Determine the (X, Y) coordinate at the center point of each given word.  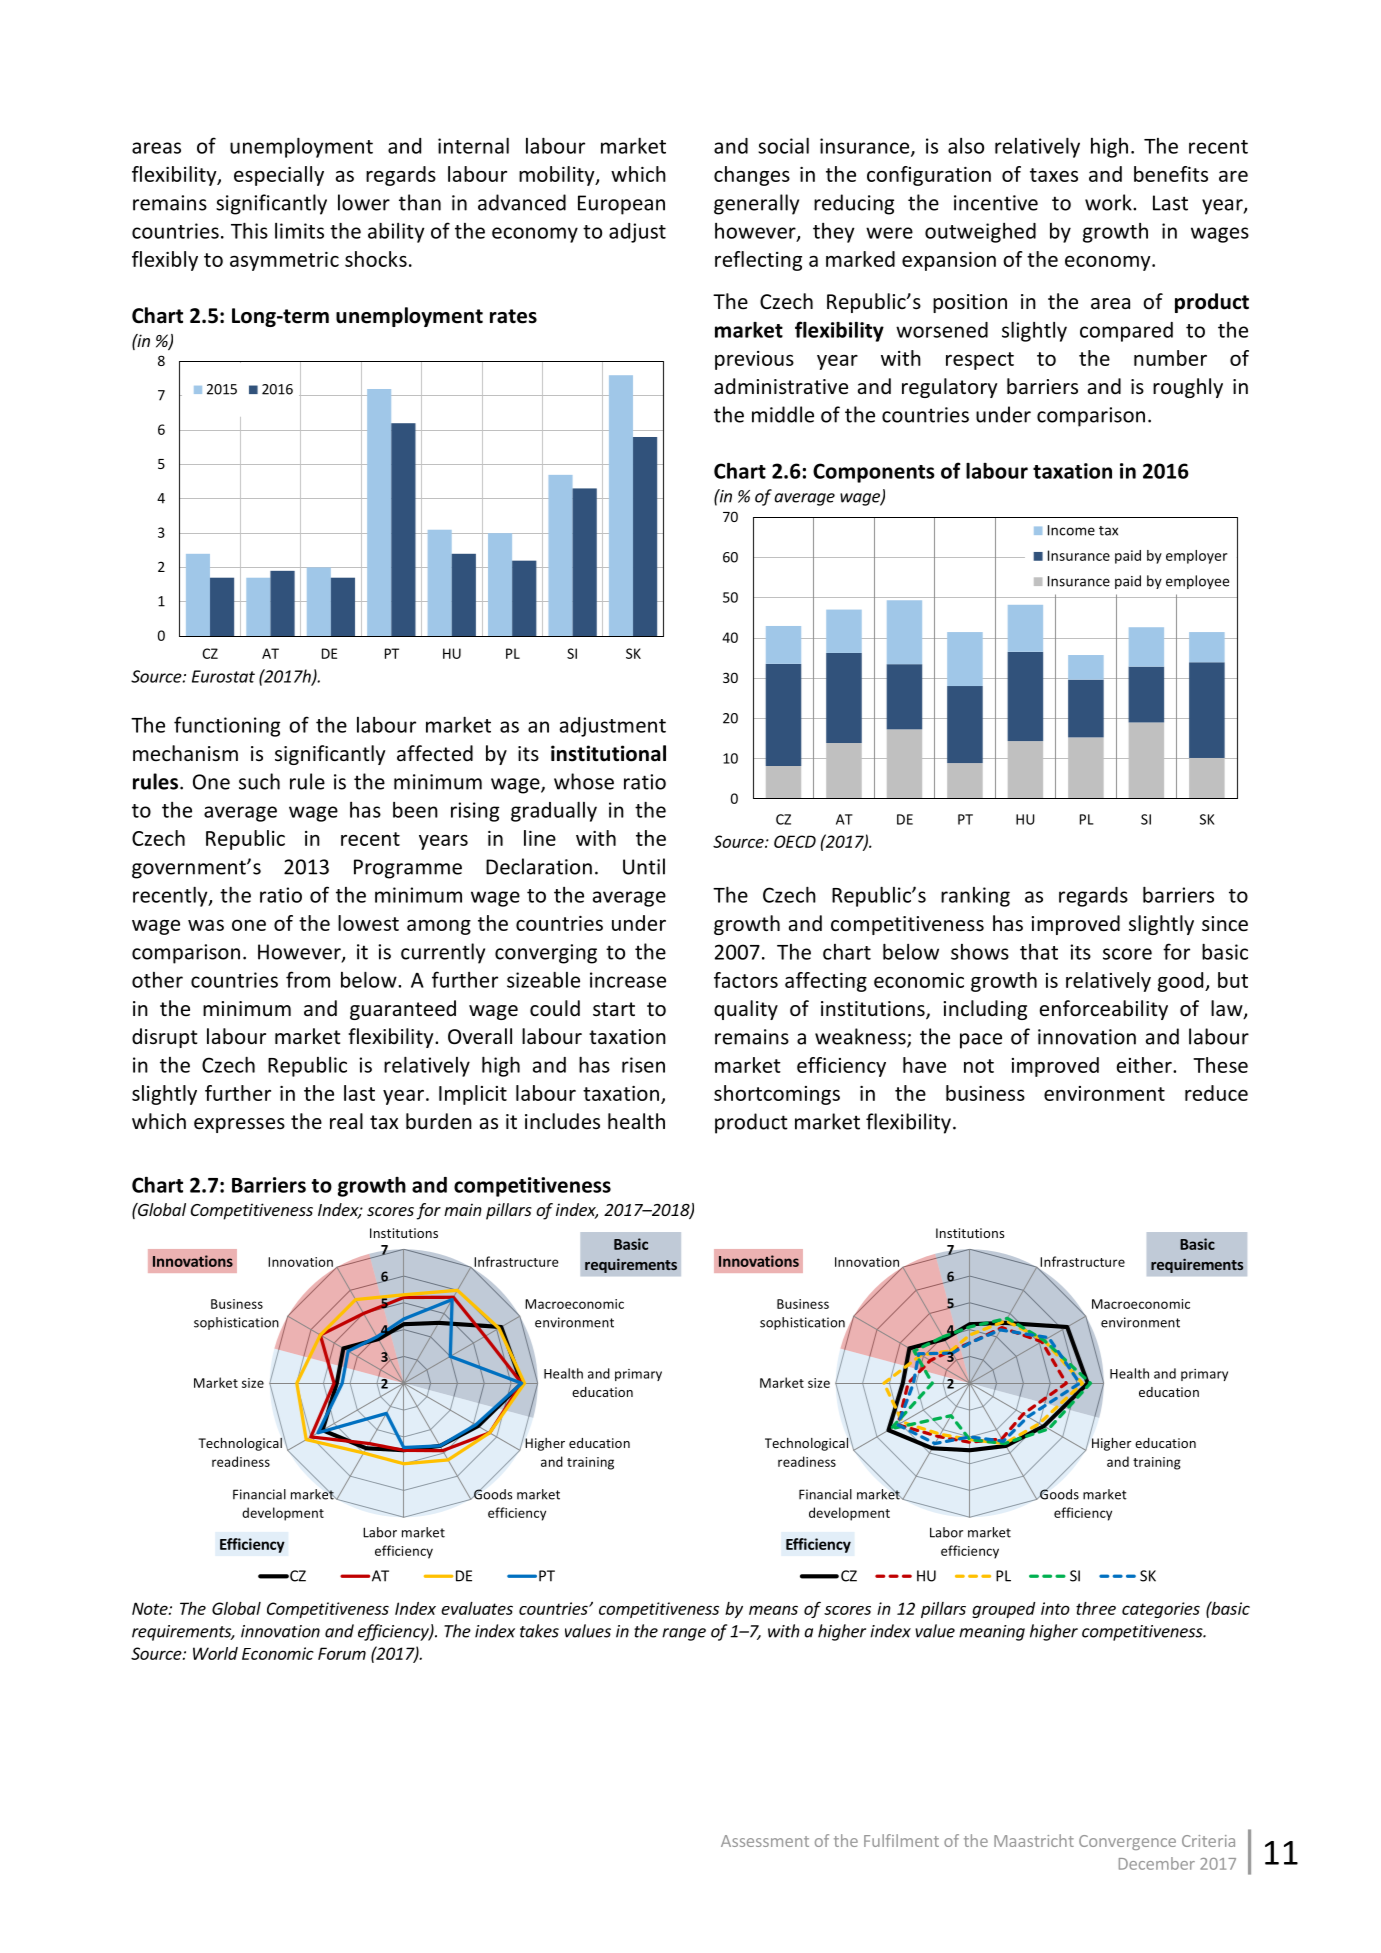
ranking (975, 897)
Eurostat (223, 676)
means (773, 1610)
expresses (239, 1125)
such (259, 781)
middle (783, 414)
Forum (342, 1653)
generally (756, 204)
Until (644, 866)
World (215, 1653)
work (1109, 202)
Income (1071, 530)
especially (279, 176)
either (1145, 1065)
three (1096, 1608)
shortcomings (777, 1095)
